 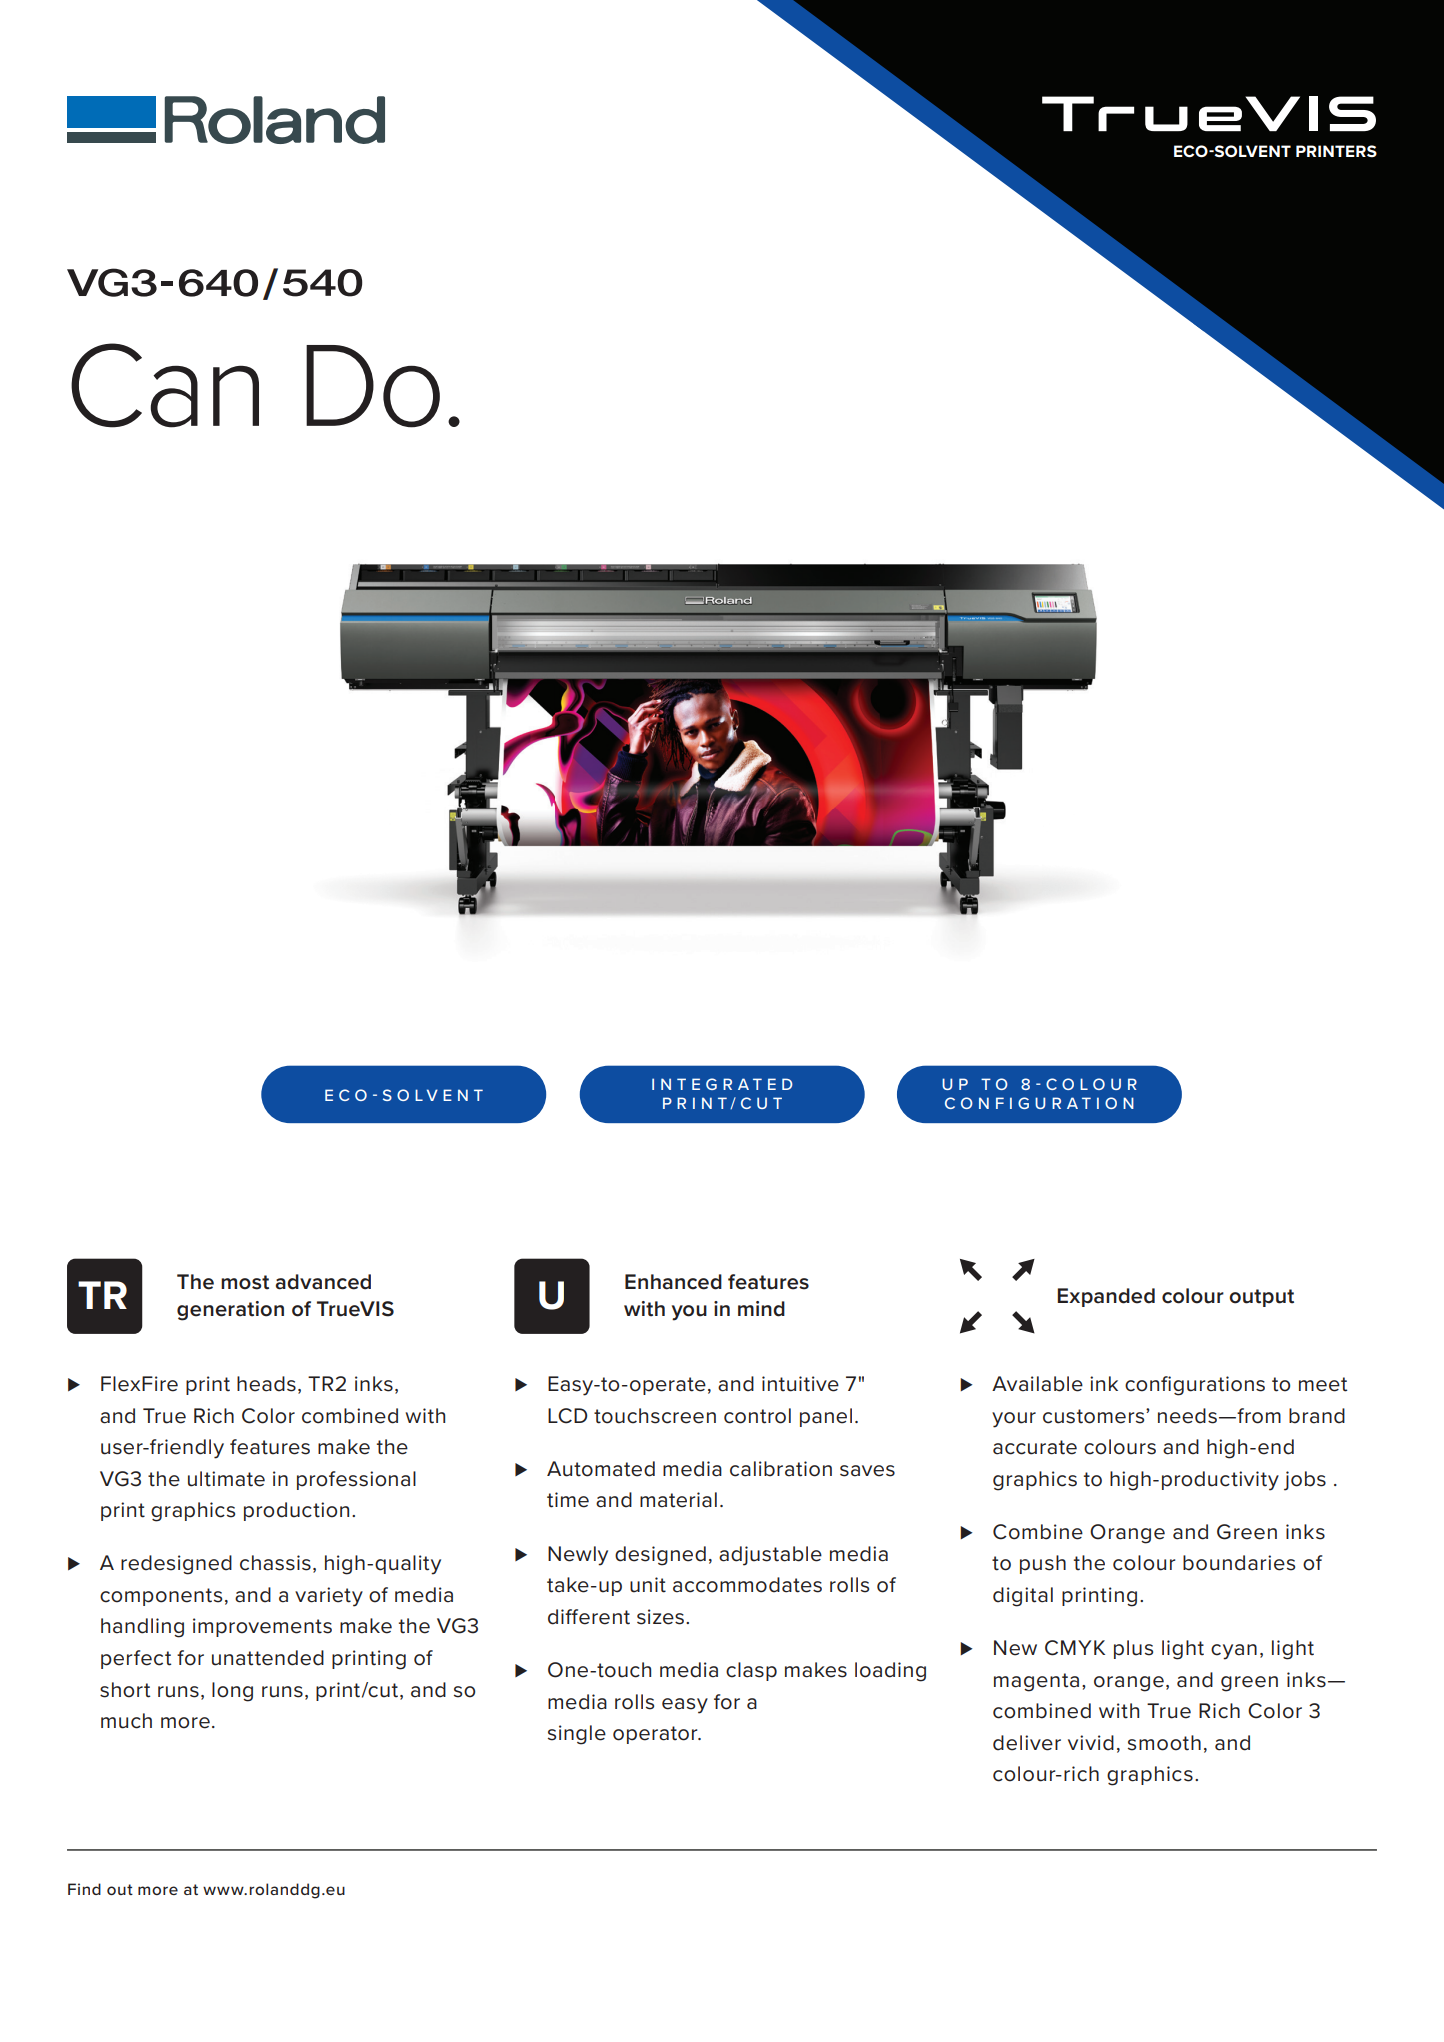 I want to click on most, so click(x=245, y=1282).
